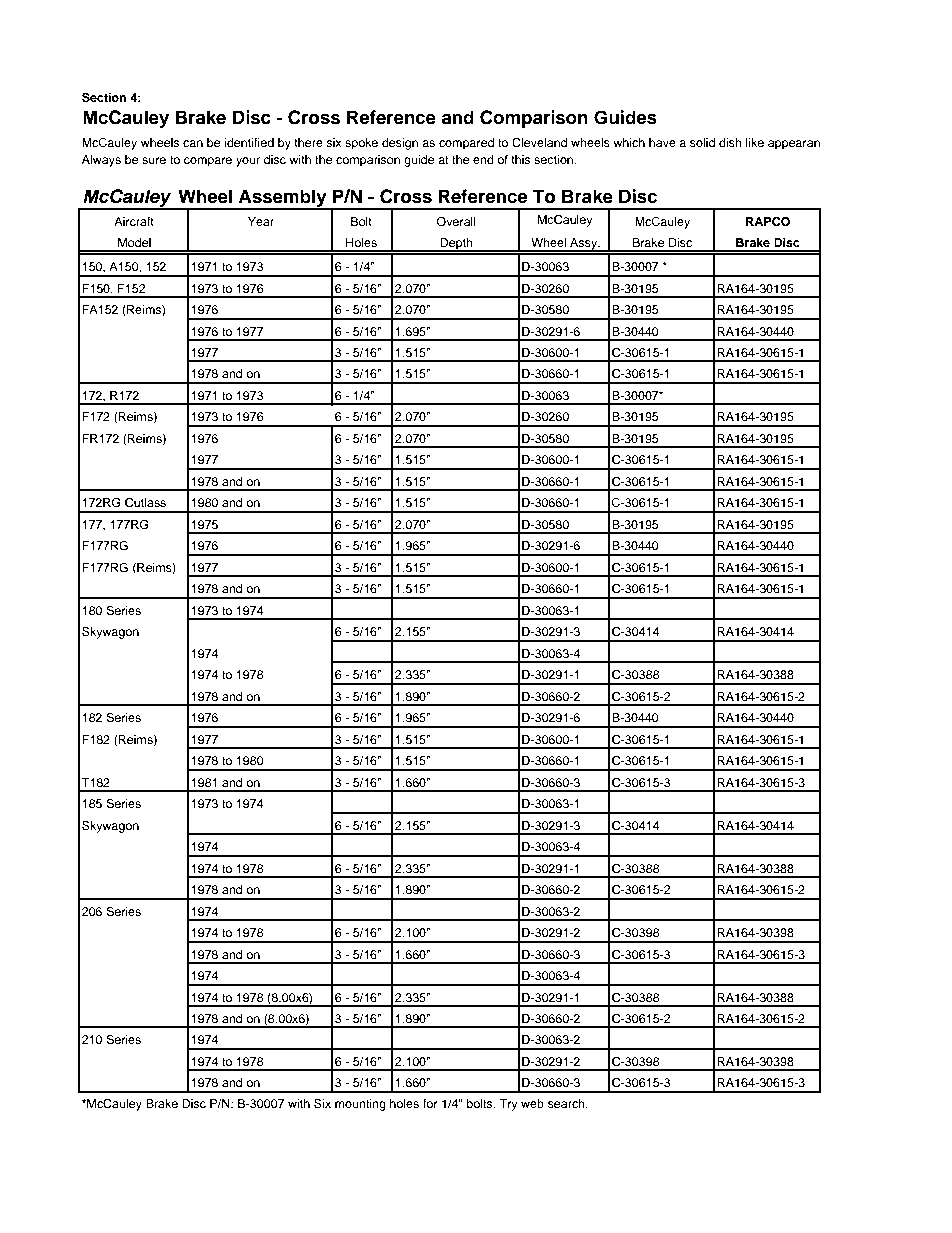  Describe the element at coordinates (430, 1103) in the page. I see `for` at that location.
